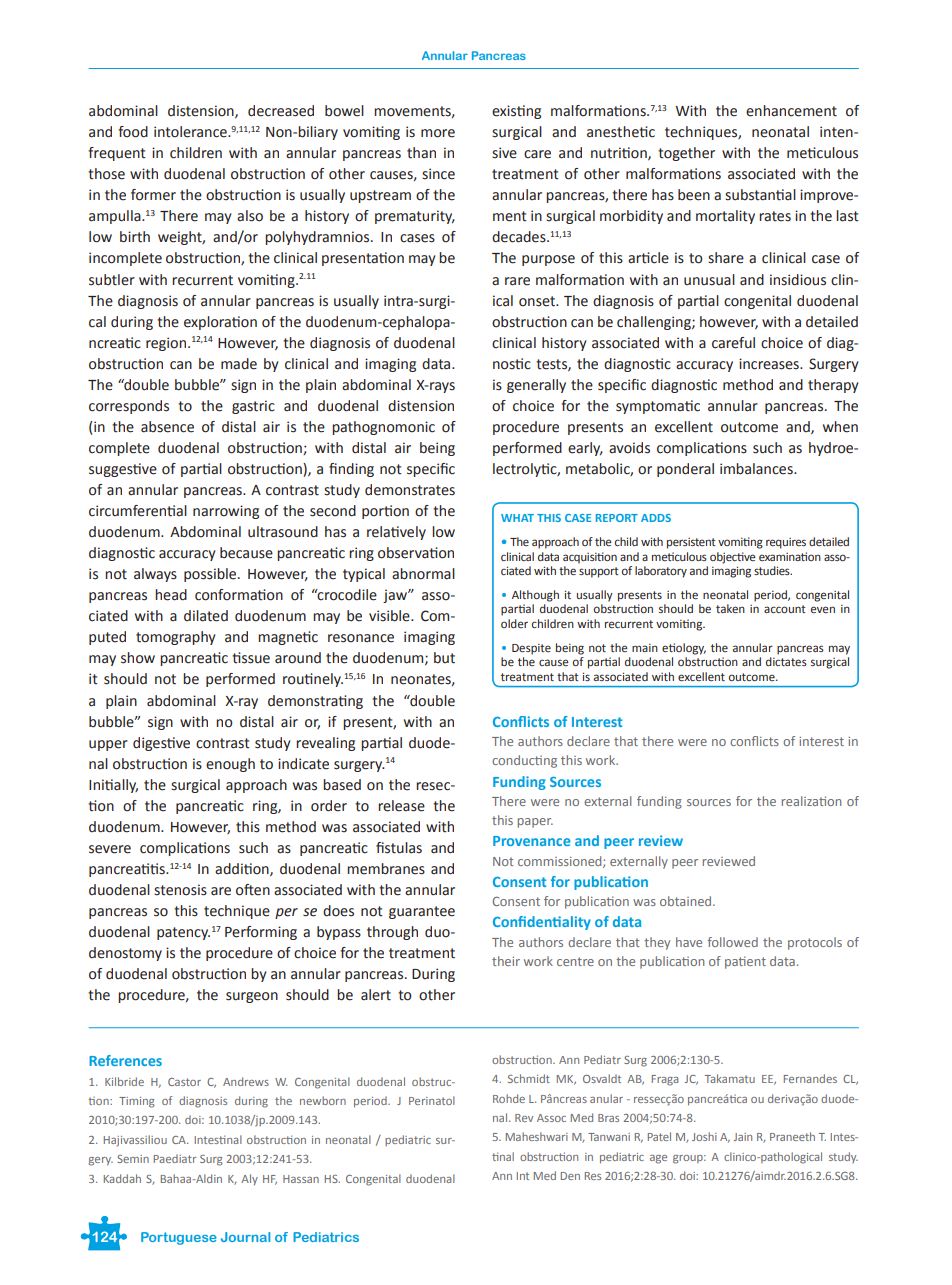  I want to click on Rohde, so click(509, 1098).
